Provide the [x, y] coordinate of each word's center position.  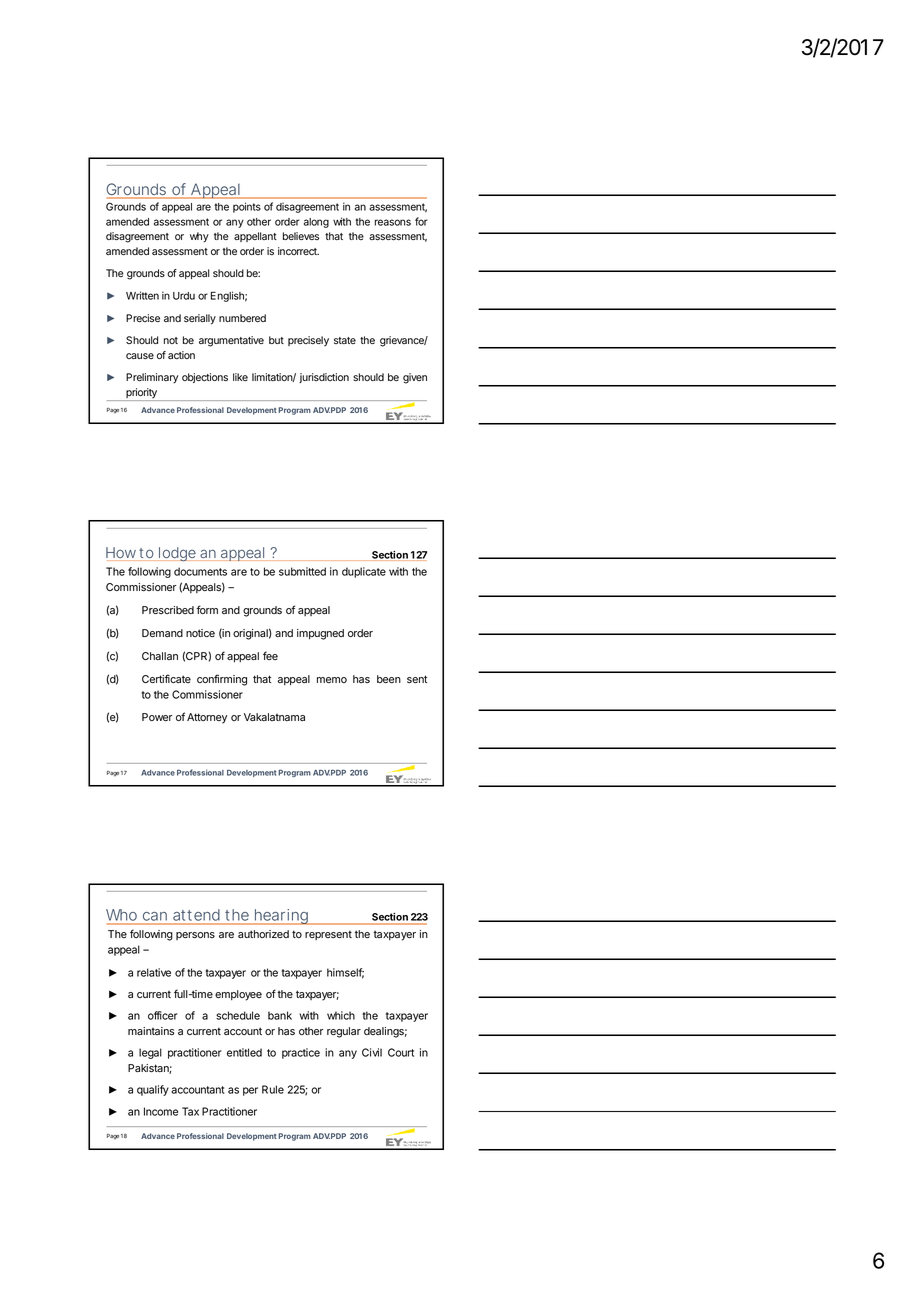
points [247, 207]
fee [270, 655]
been [389, 679]
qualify [153, 1090]
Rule [273, 1089]
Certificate [166, 678]
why [199, 237]
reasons [393, 222]
